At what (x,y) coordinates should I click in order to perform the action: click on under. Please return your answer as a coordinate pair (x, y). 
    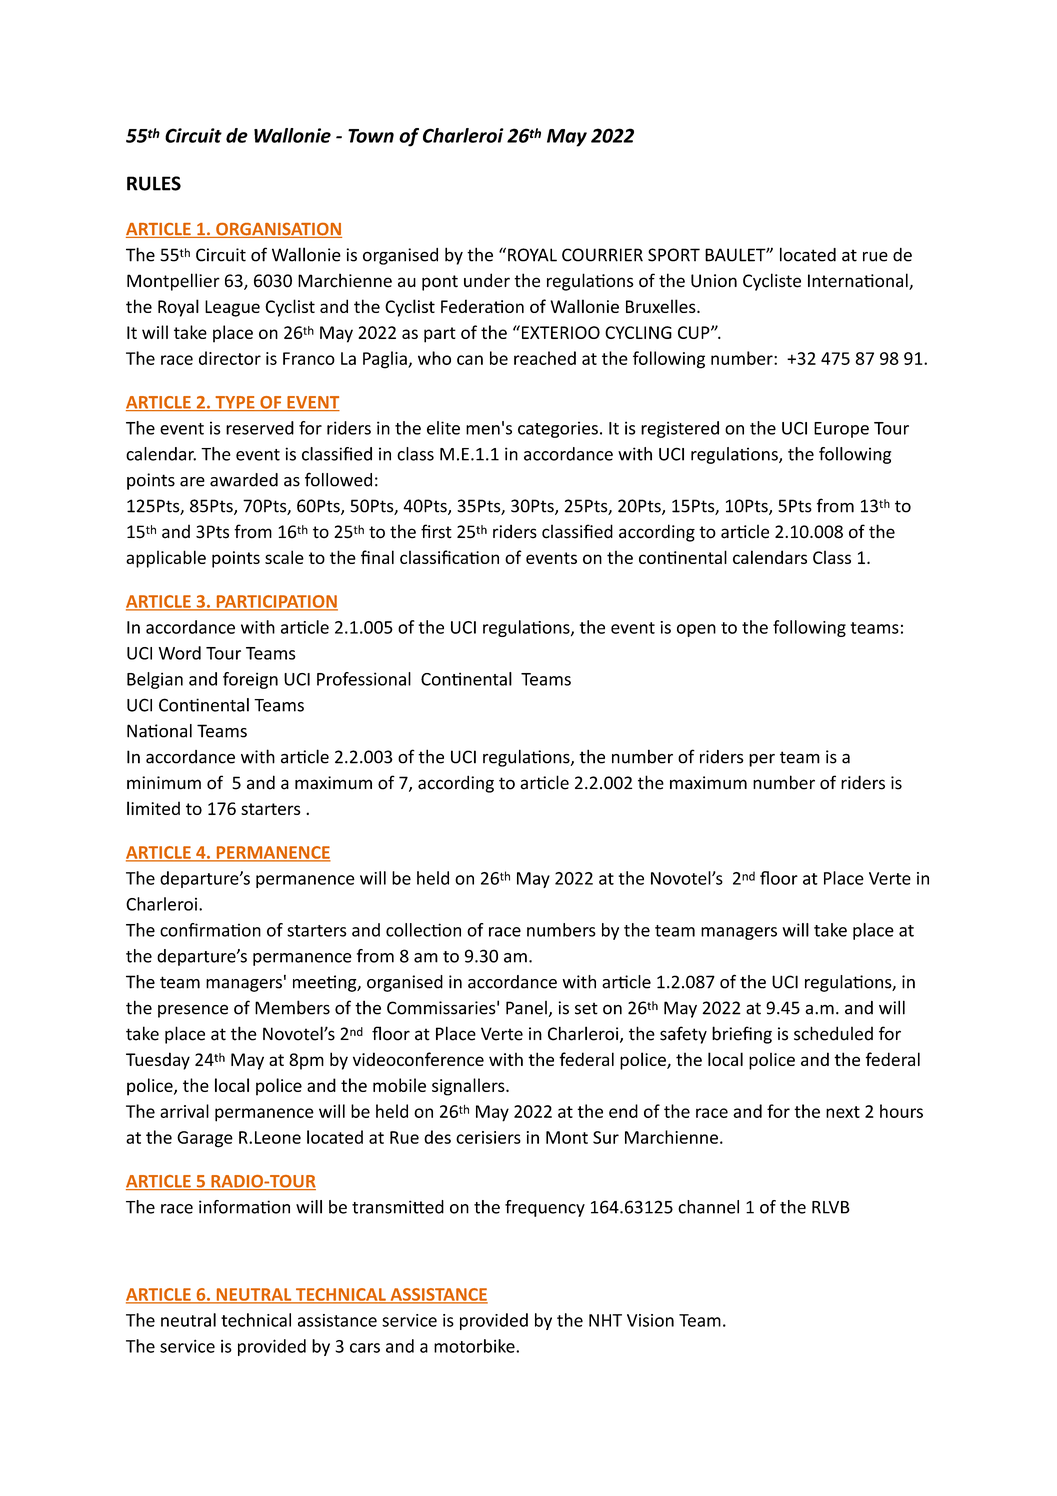
    Looking at the image, I should click on (487, 280).
